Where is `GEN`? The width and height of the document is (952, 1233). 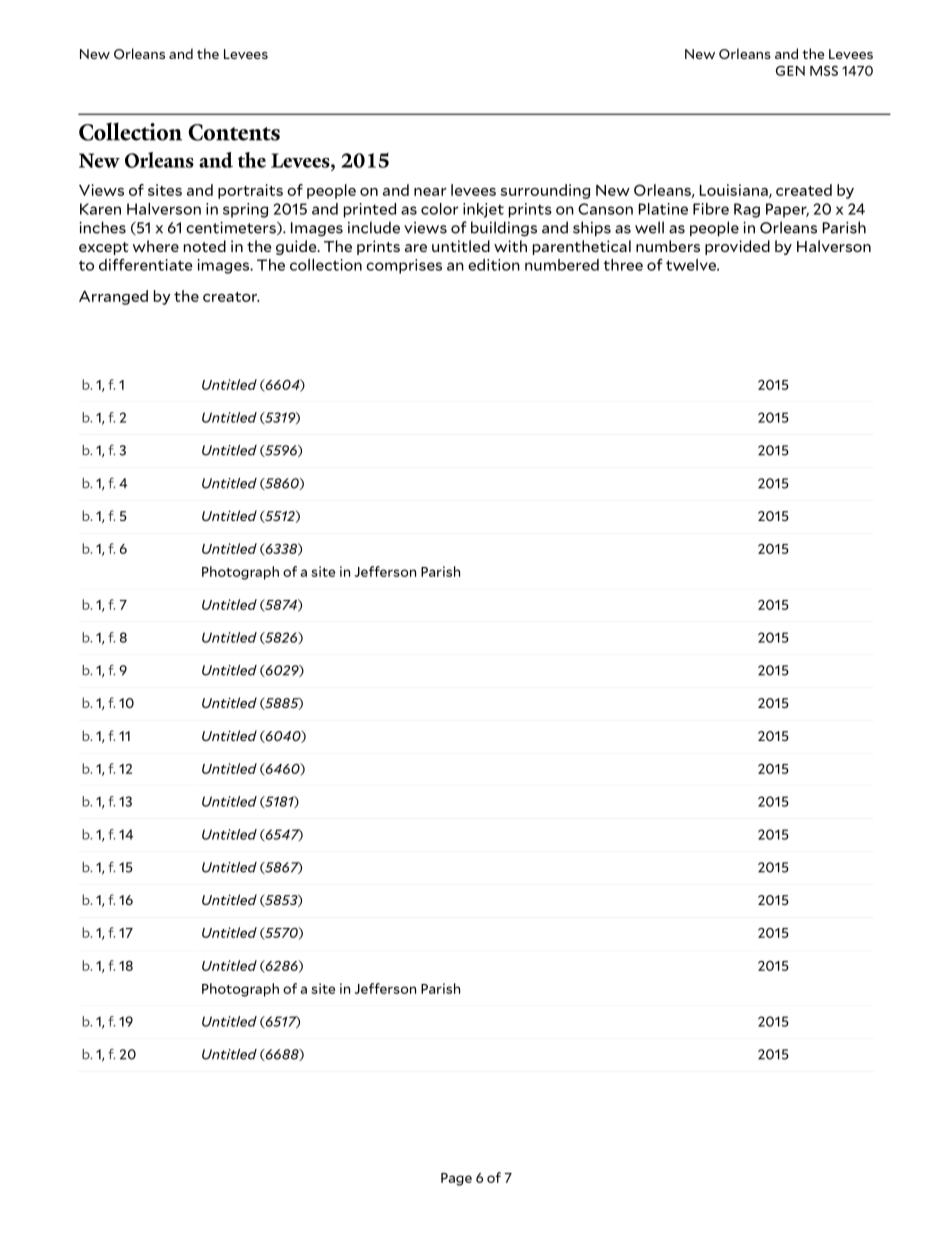
GEN is located at coordinates (790, 71).
